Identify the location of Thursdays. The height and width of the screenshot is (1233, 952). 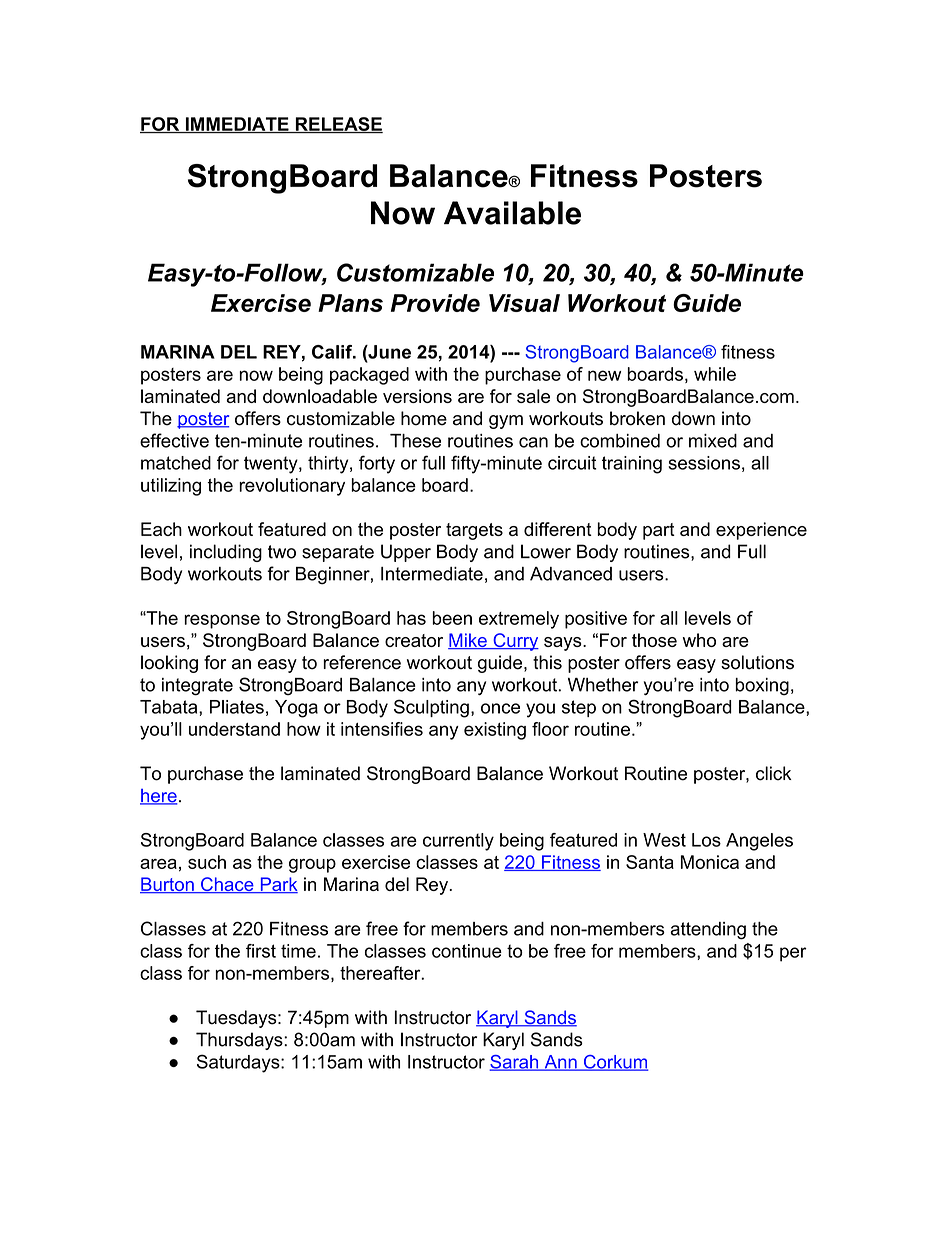
(240, 1041).
